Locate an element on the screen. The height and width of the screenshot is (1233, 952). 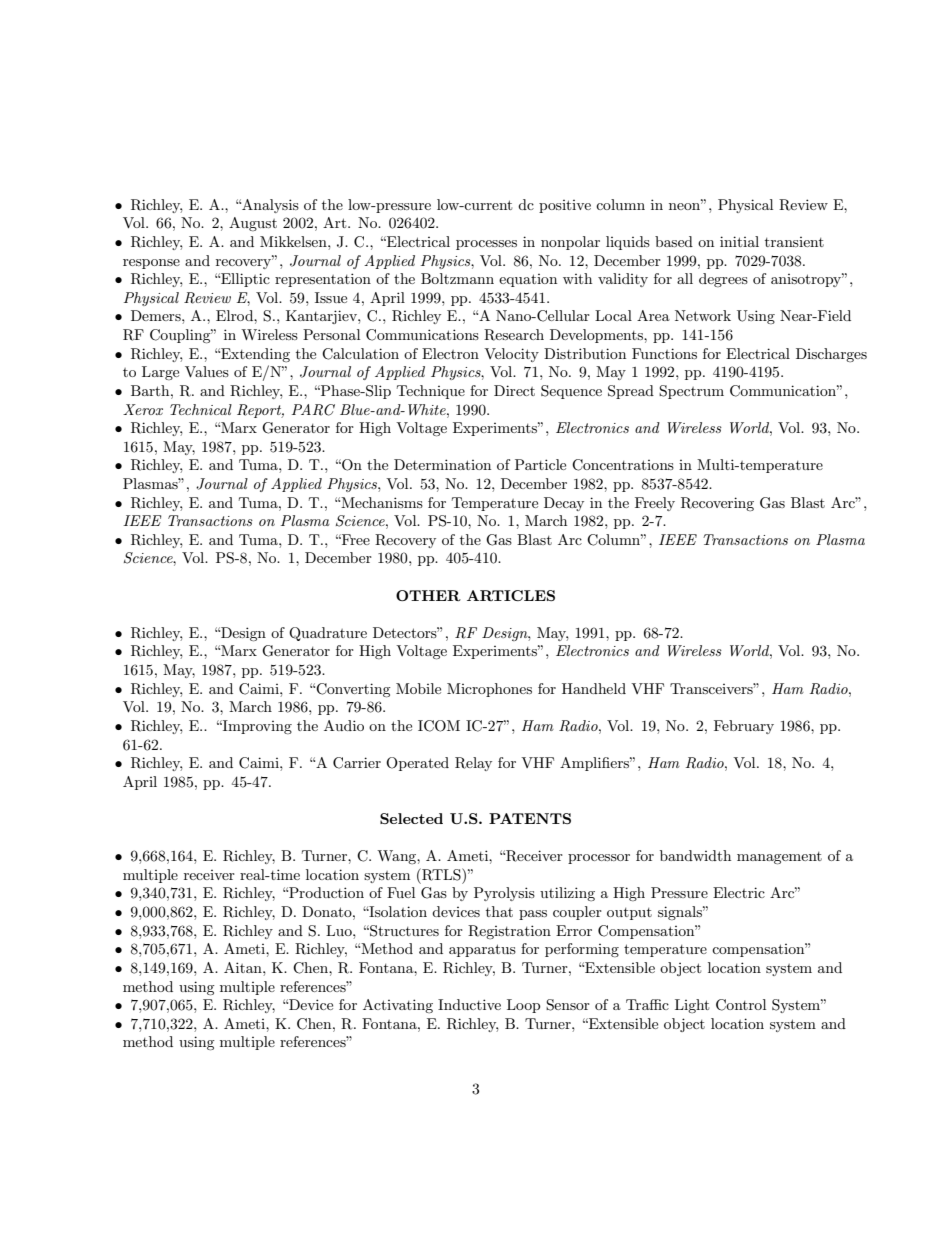
Inductive is located at coordinates (469, 1004).
